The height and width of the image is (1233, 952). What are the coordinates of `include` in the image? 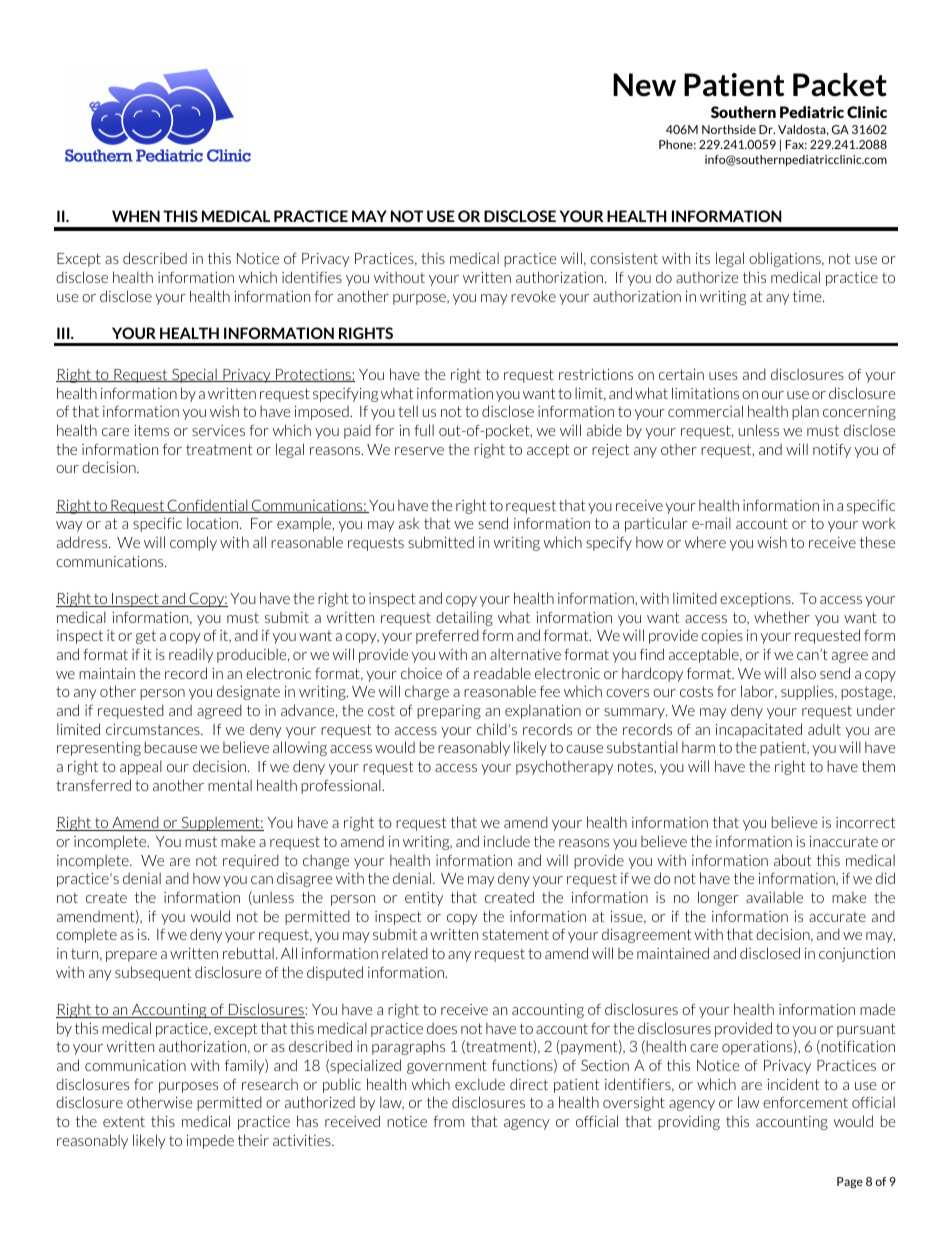 It's located at (507, 841).
